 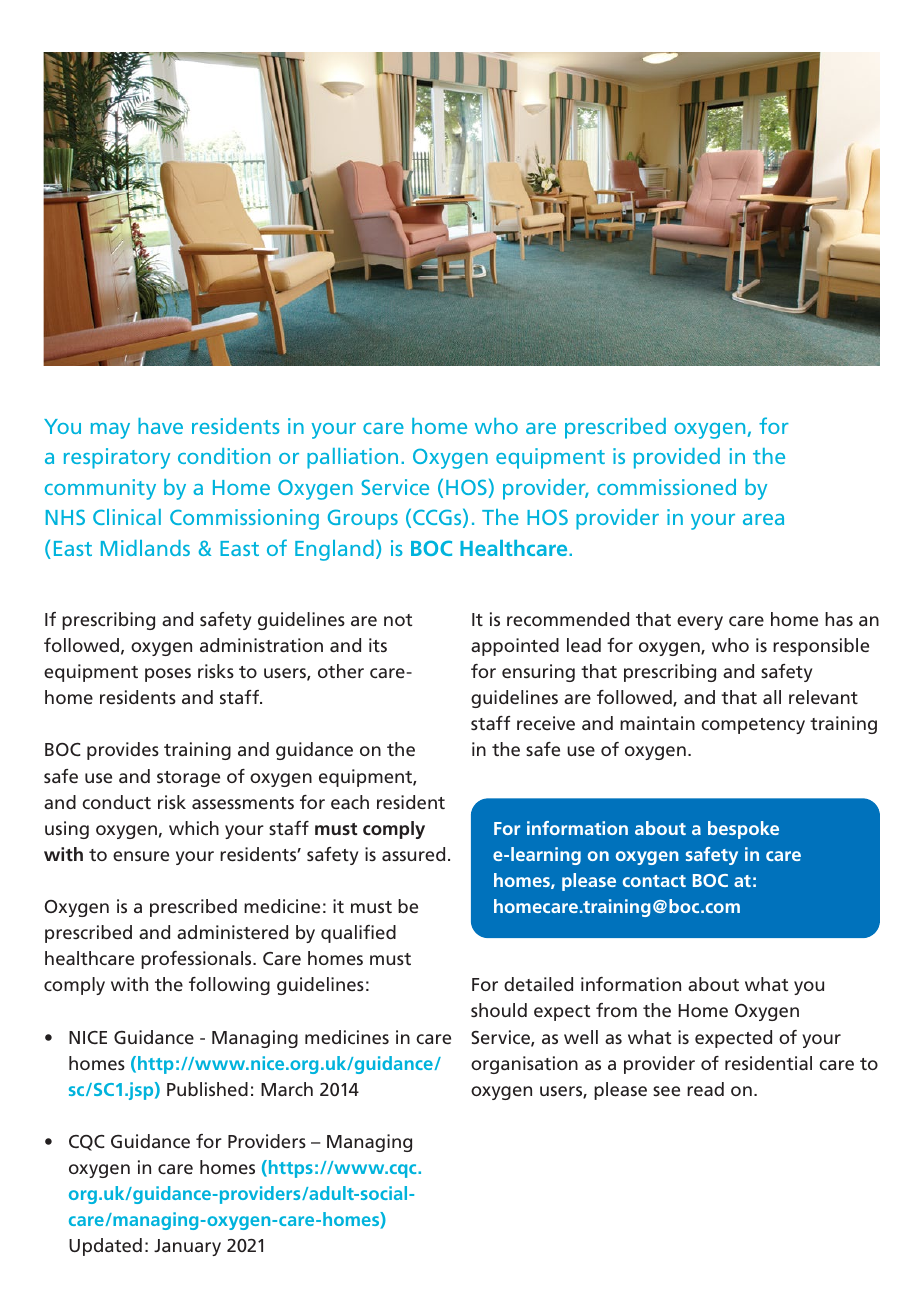 What do you see at coordinates (743, 830) in the screenshot?
I see `bespoke` at bounding box center [743, 830].
